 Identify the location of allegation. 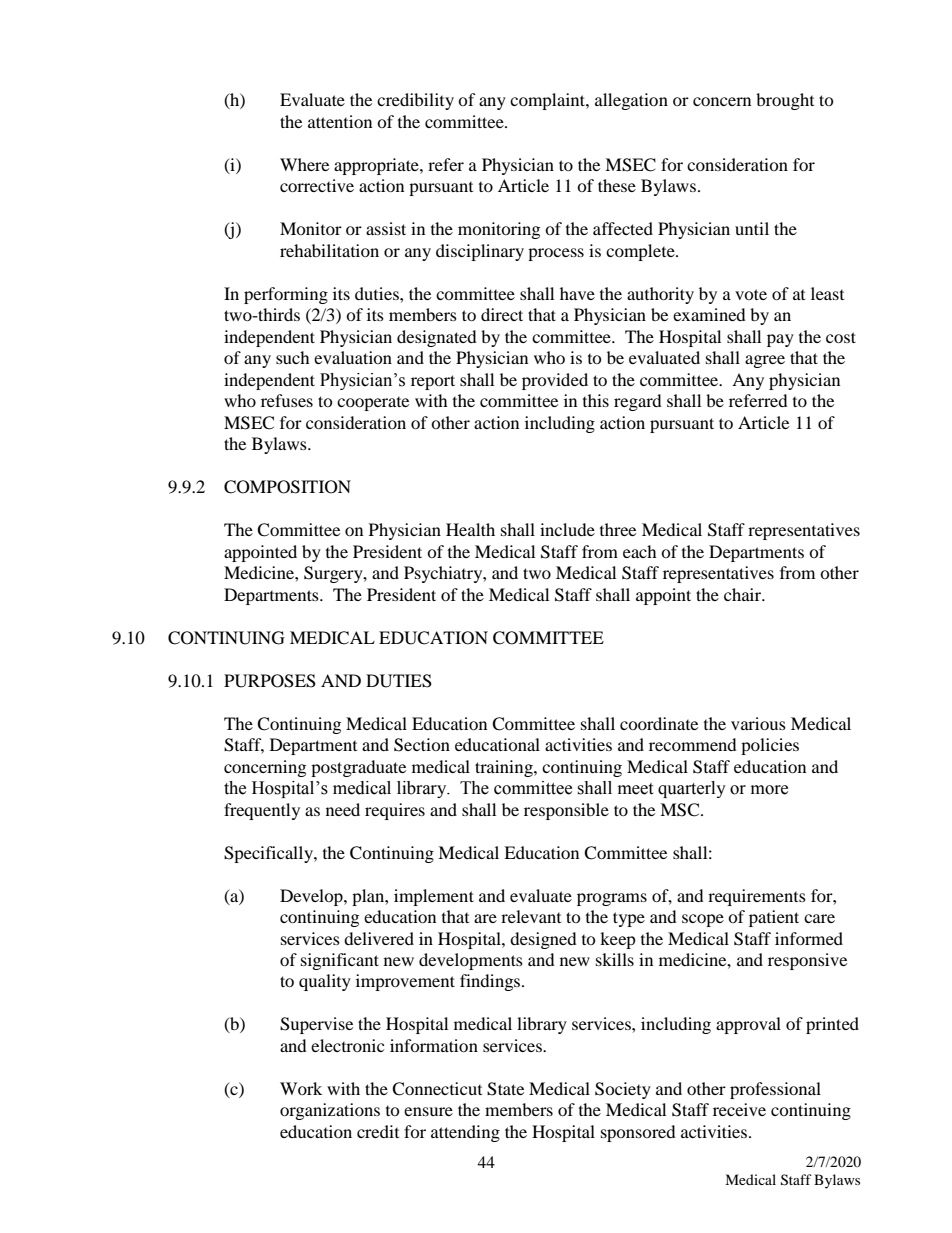
(631, 101).
